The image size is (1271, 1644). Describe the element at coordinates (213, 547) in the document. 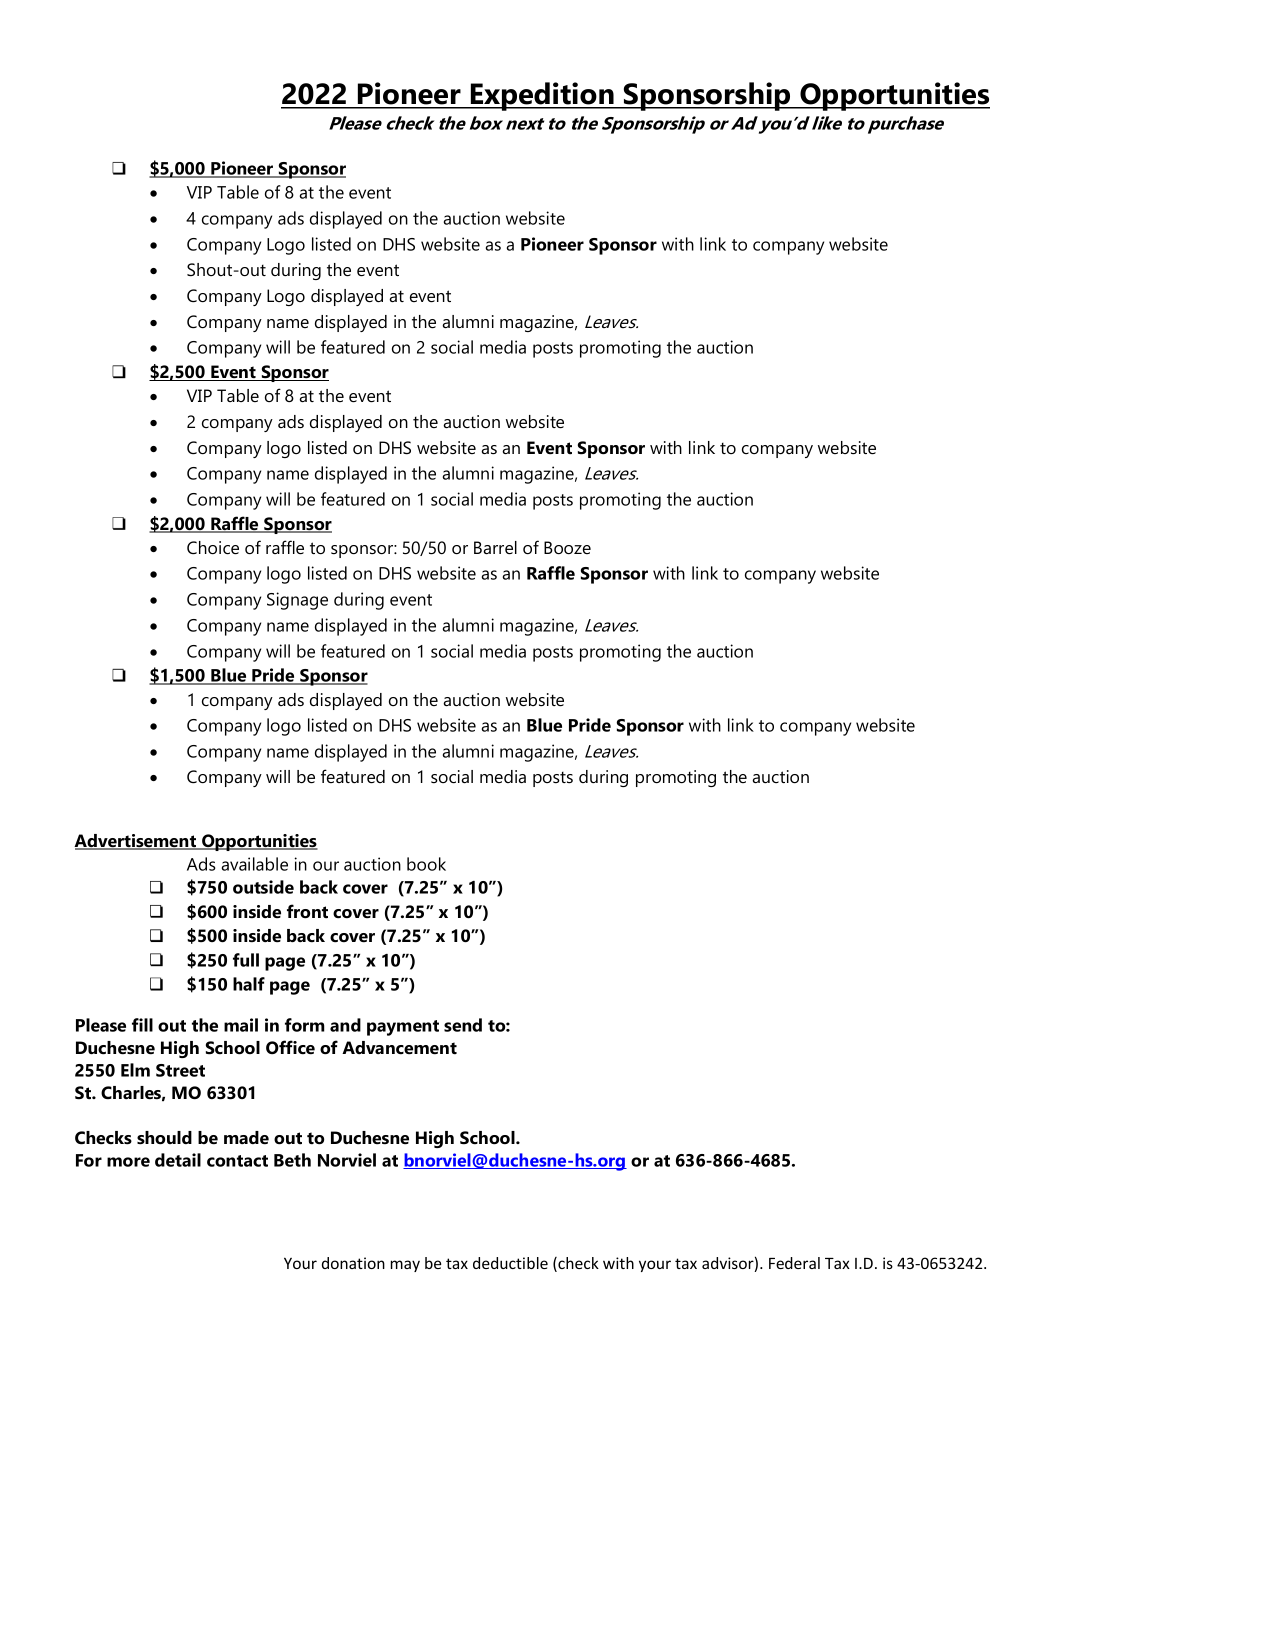

I see `Choice` at that location.
